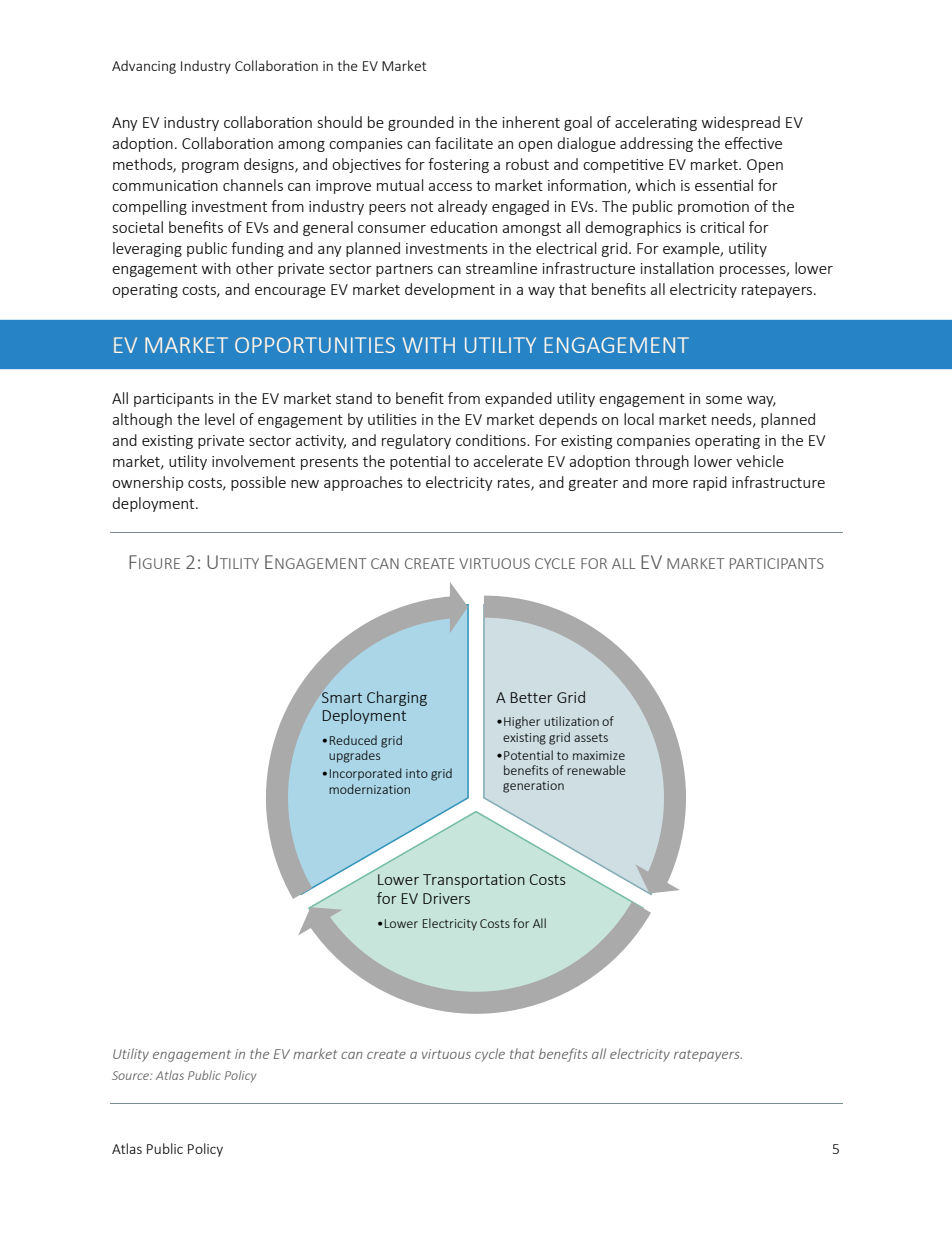  Describe the element at coordinates (656, 123) in the page. I see `accelerating` at that location.
